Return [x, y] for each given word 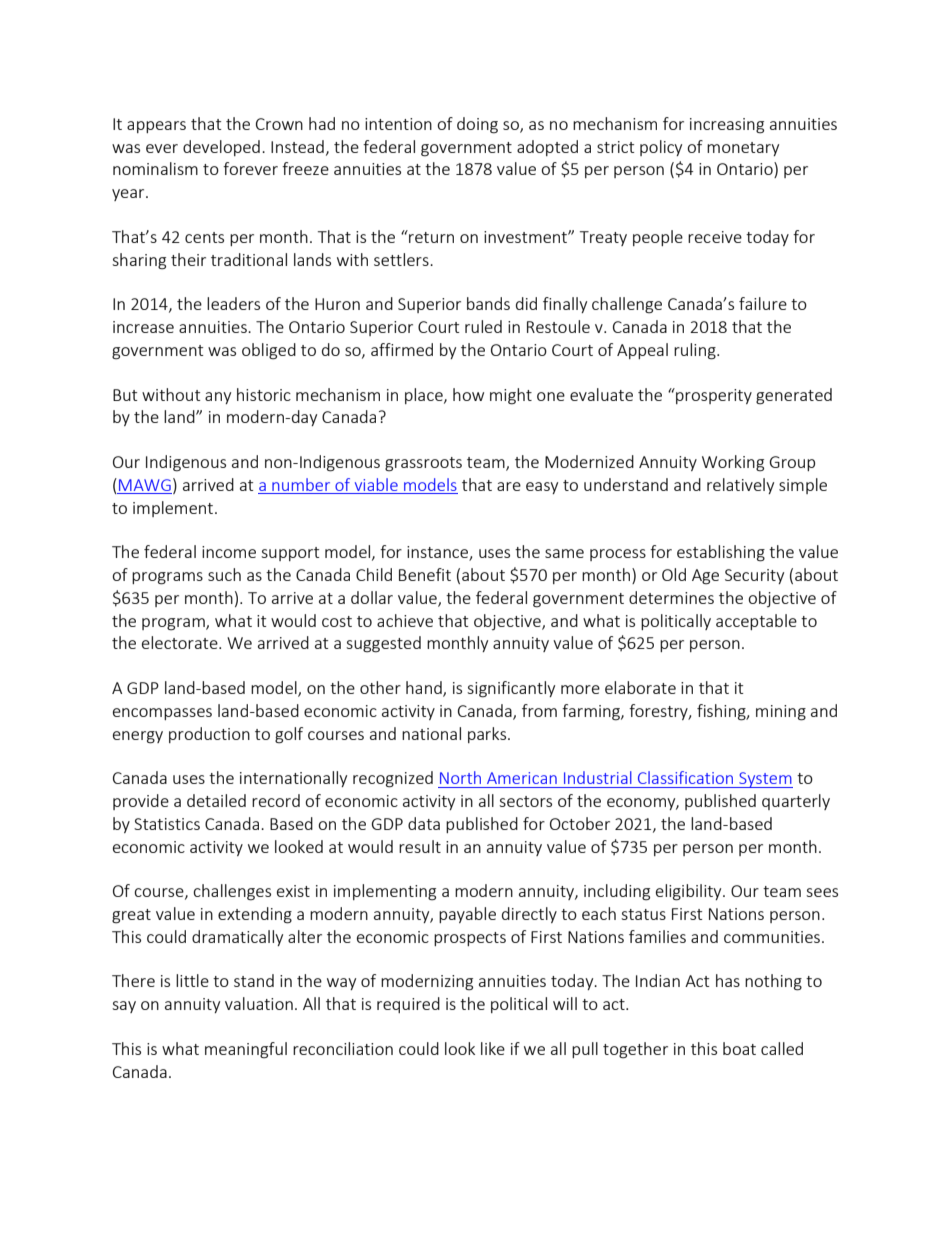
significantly [511, 689]
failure [763, 303]
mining [781, 713]
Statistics [167, 824]
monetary [743, 149]
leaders [233, 303]
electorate [181, 642]
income [229, 552]
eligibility [690, 892]
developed [221, 148]
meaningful [246, 1050]
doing [477, 125]
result [420, 846]
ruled [483, 326]
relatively [740, 486]
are [509, 486]
